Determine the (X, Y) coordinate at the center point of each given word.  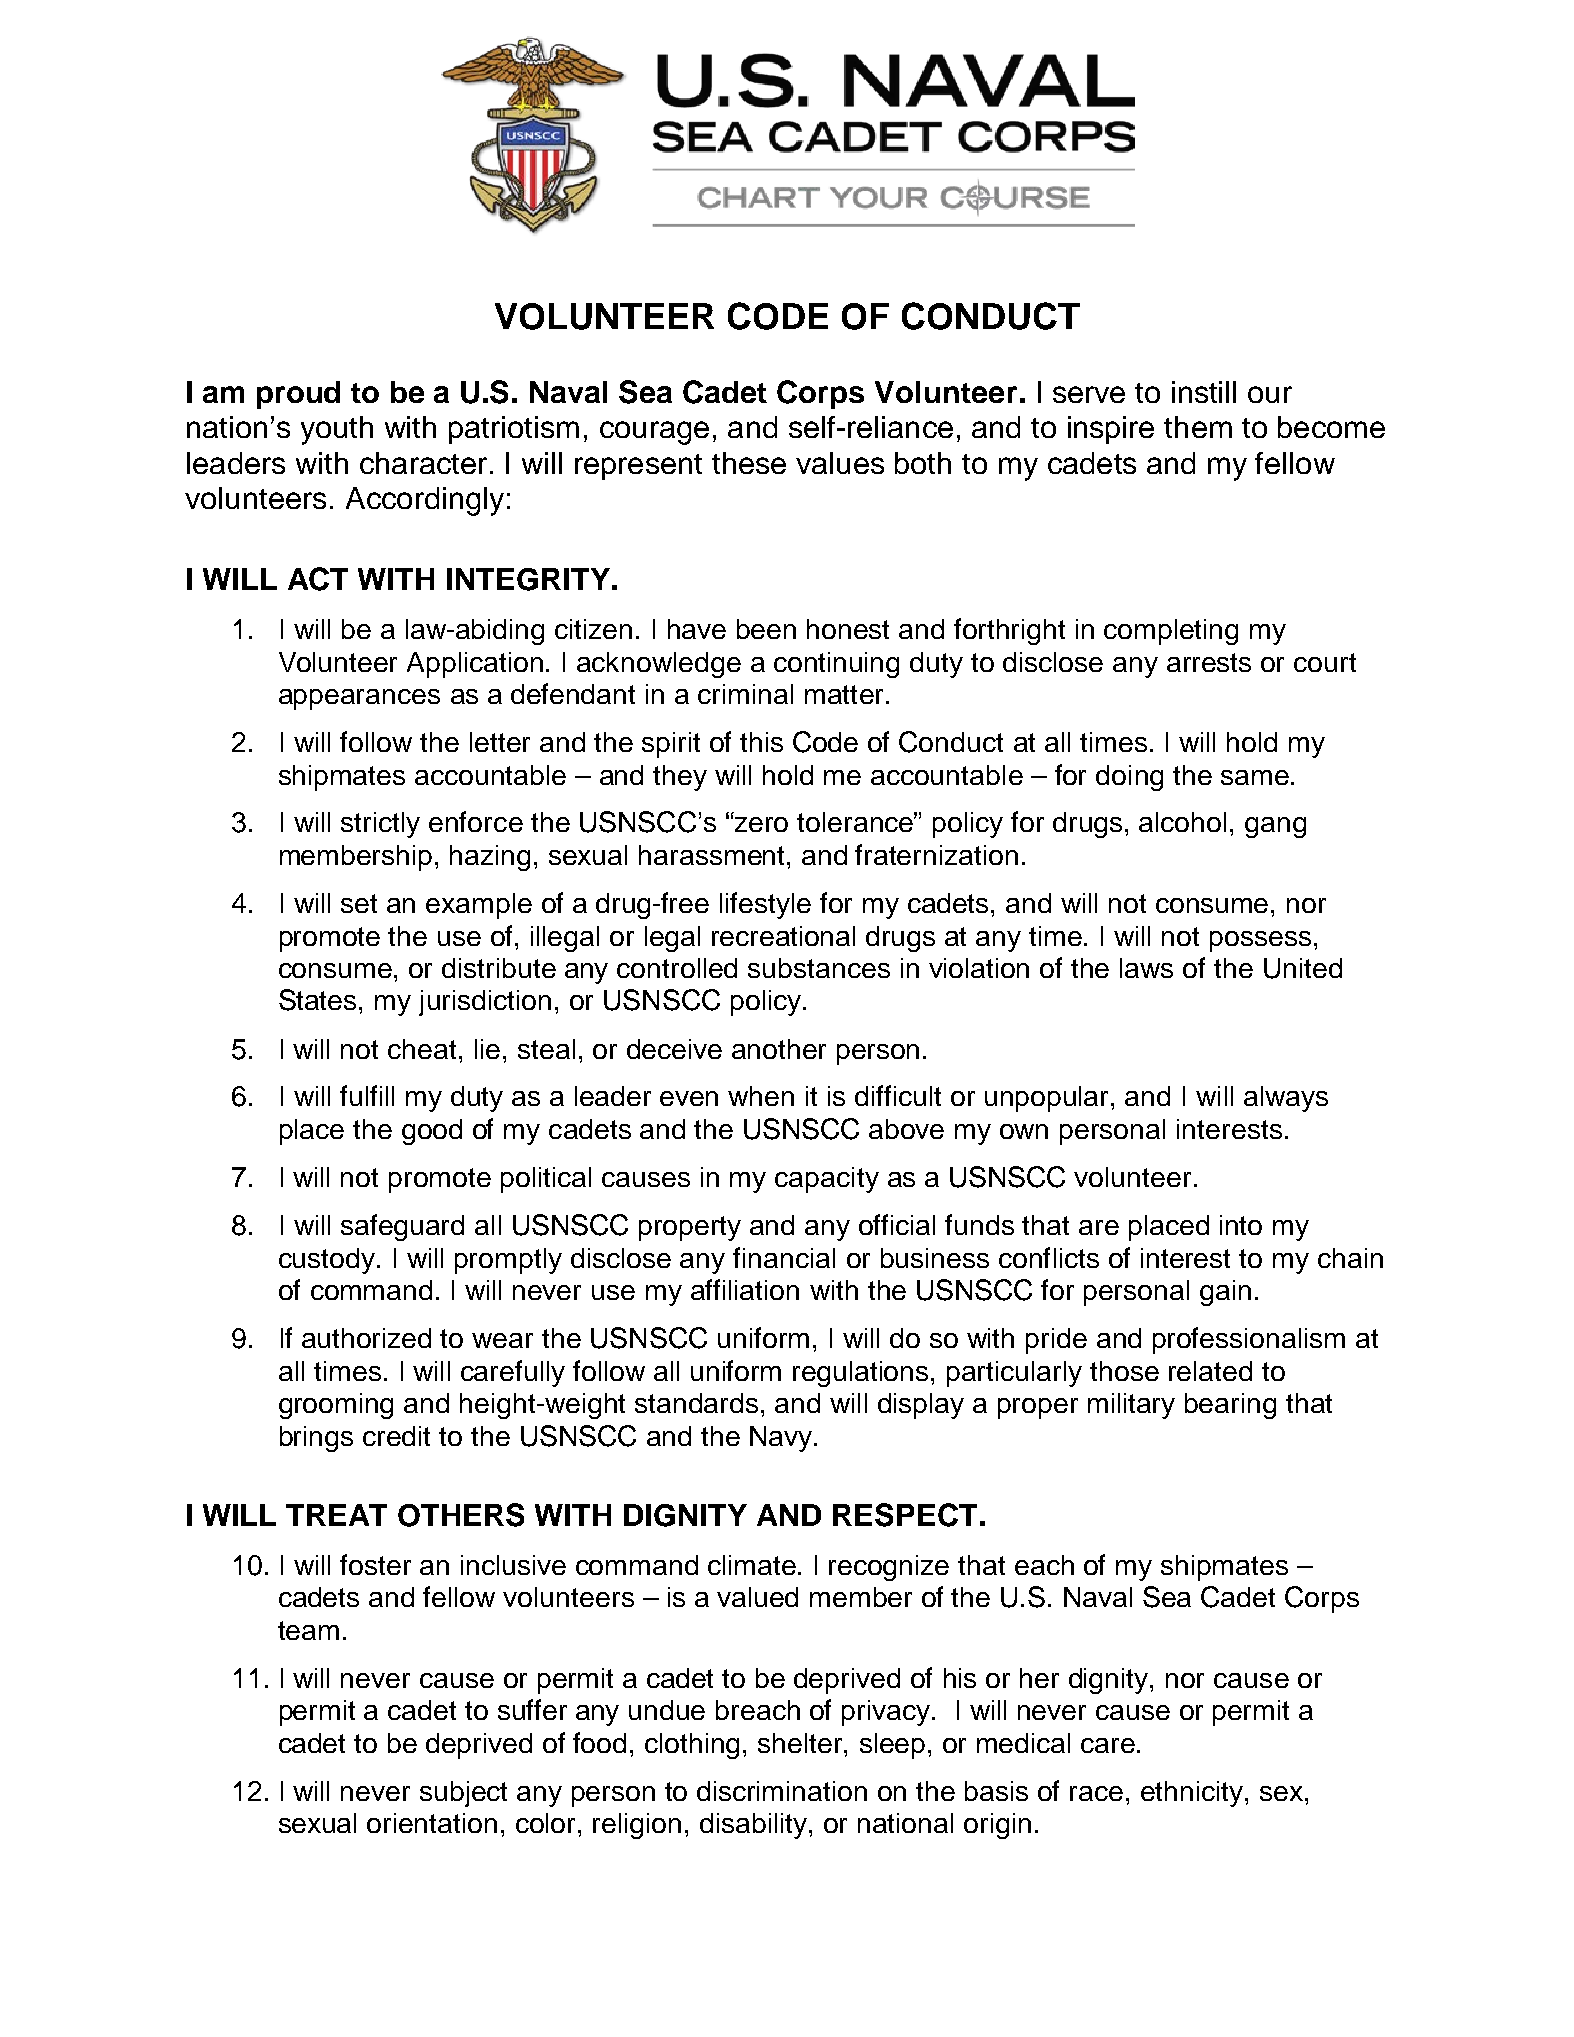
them (1198, 427)
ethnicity (1193, 1794)
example (479, 906)
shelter (801, 1743)
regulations (862, 1374)
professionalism (1249, 1340)
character (423, 463)
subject (463, 1794)
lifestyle (765, 905)
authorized (366, 1338)
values (840, 463)
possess (1260, 941)
